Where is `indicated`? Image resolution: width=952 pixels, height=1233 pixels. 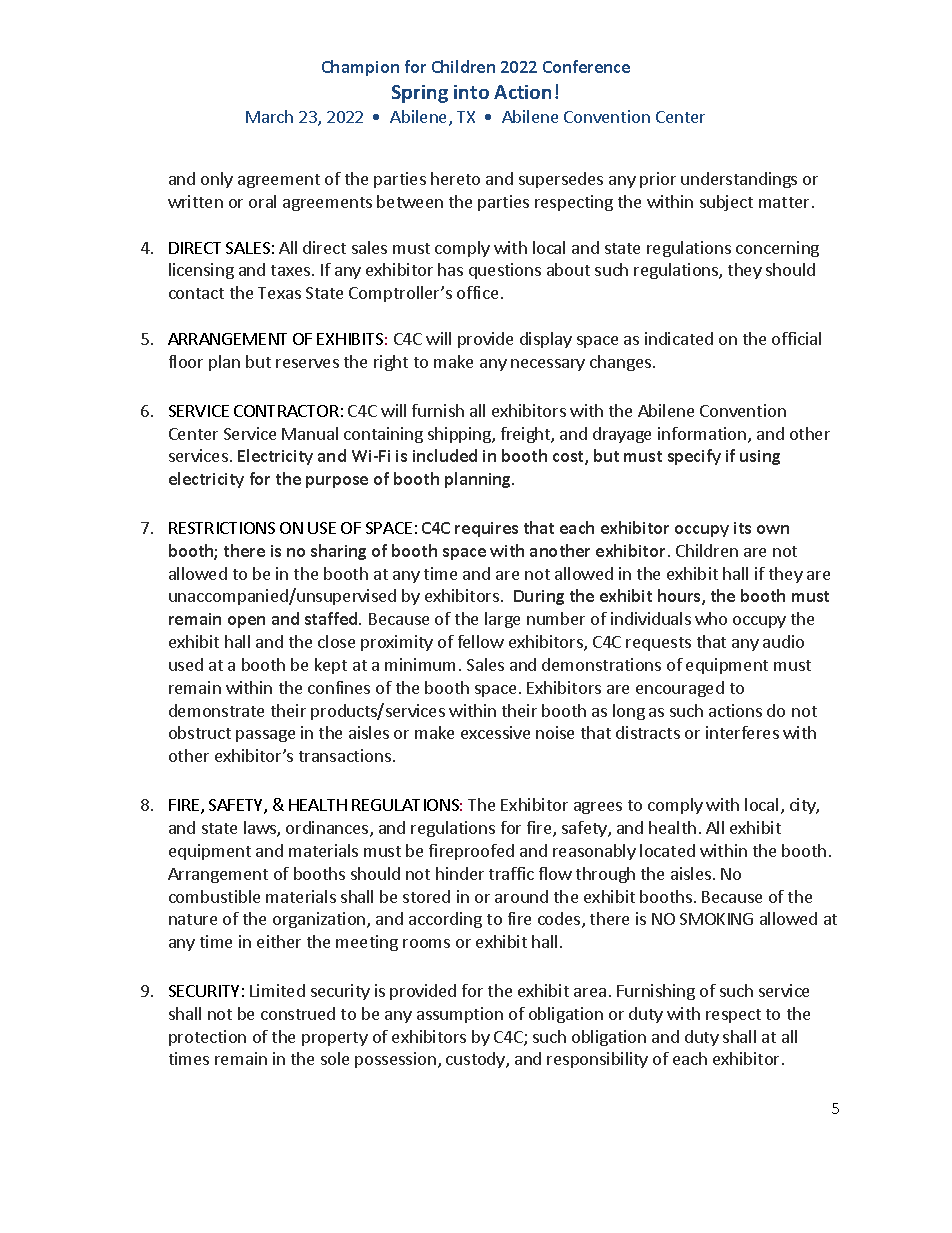 indicated is located at coordinates (679, 338).
